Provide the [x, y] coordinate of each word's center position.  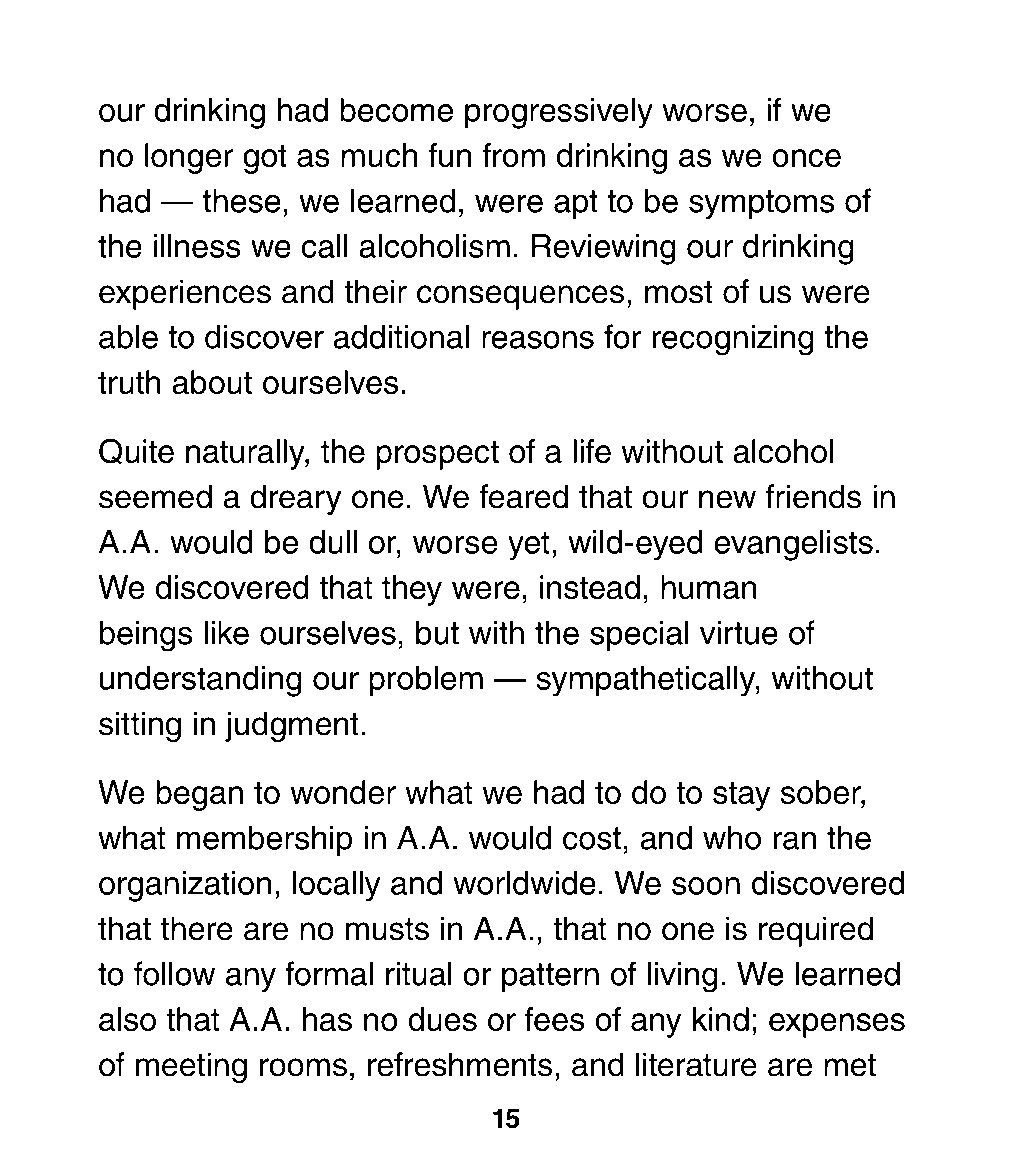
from [513, 155]
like [226, 632]
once [806, 158]
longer [189, 158]
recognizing [733, 340]
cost [592, 838]
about [212, 382]
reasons [538, 339]
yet [528, 546]
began [199, 795]
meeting [191, 1067]
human [709, 587]
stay [741, 796]
